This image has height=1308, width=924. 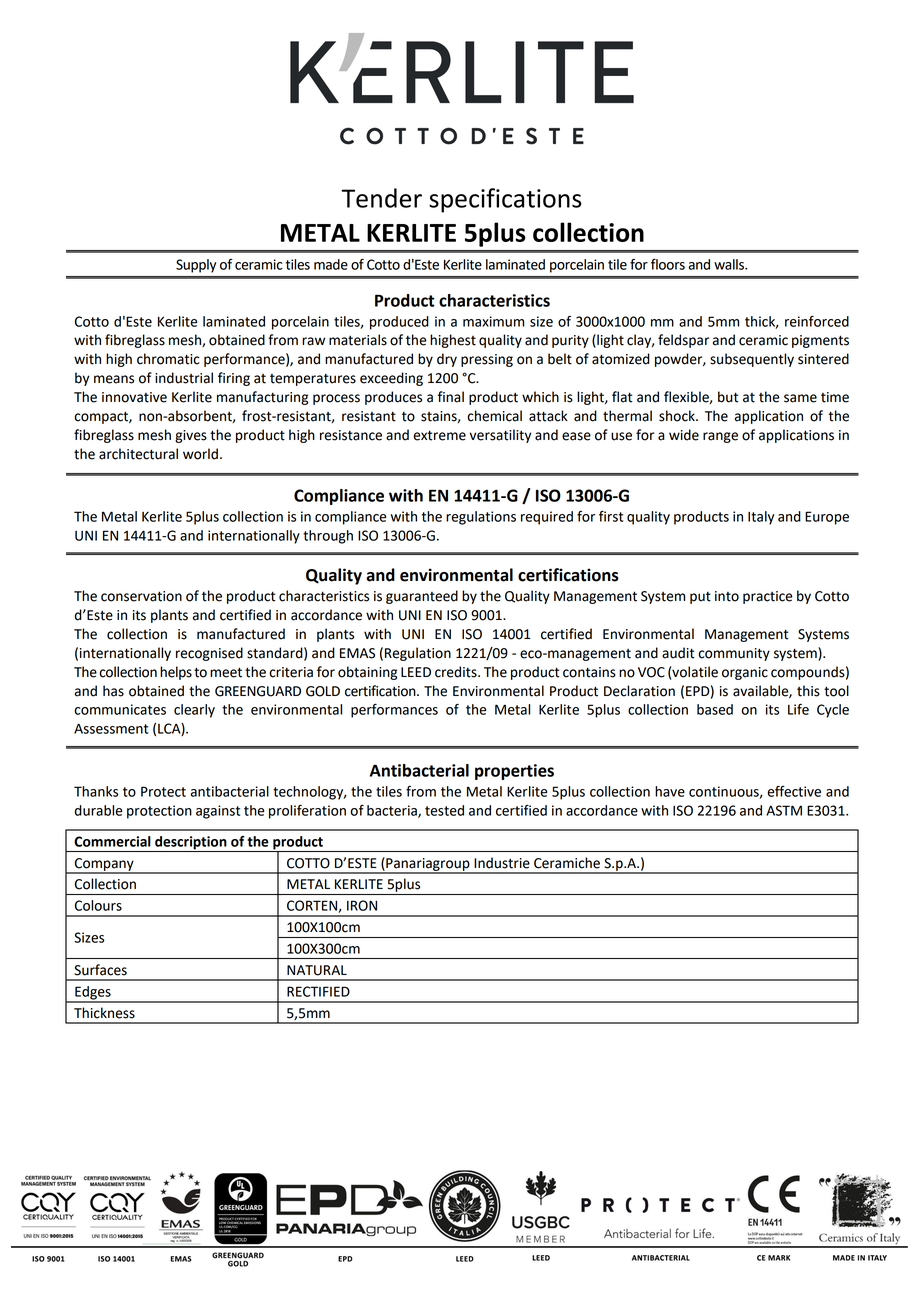 I want to click on Supply, so click(x=196, y=266).
